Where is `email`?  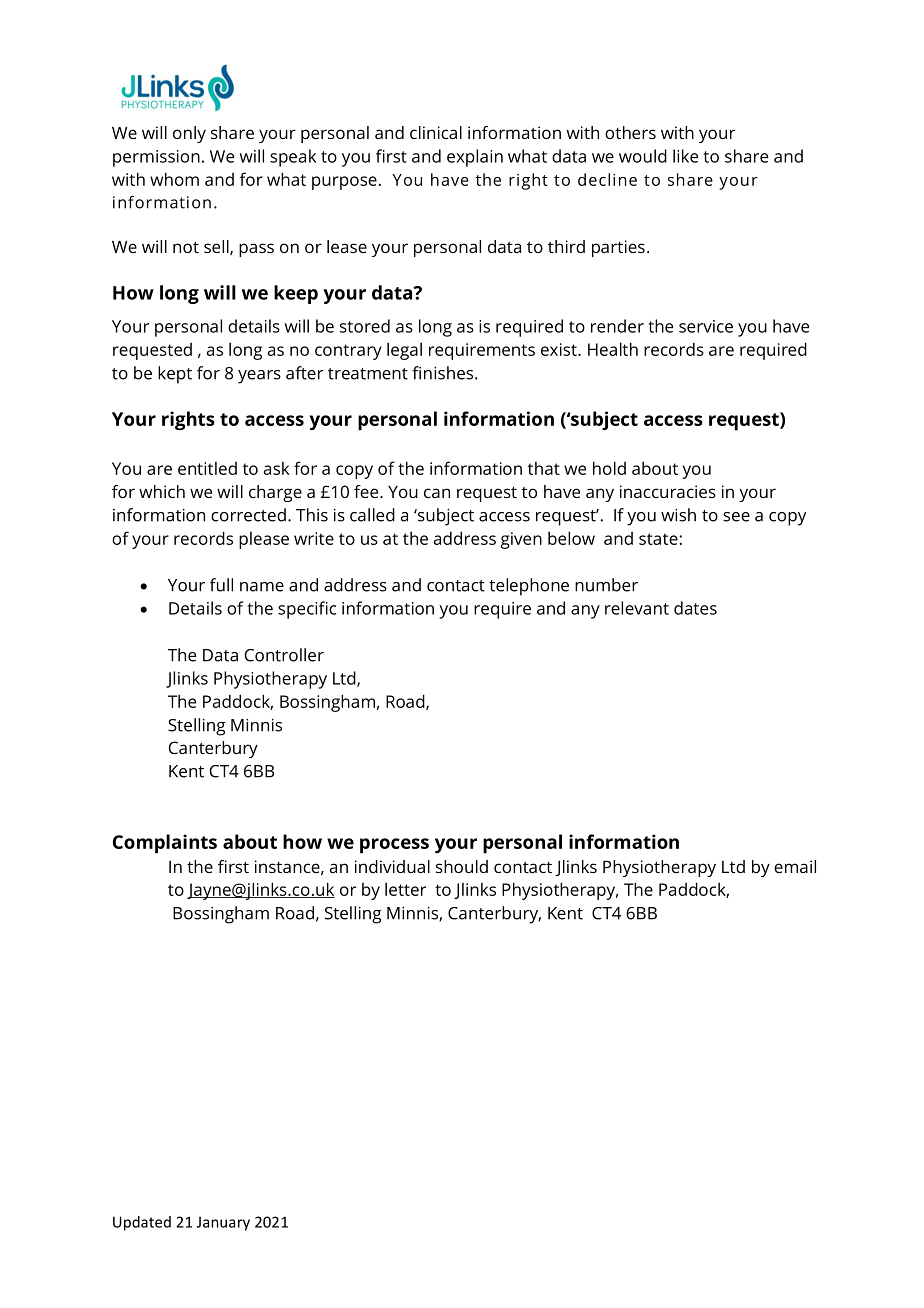
email is located at coordinates (795, 866).
